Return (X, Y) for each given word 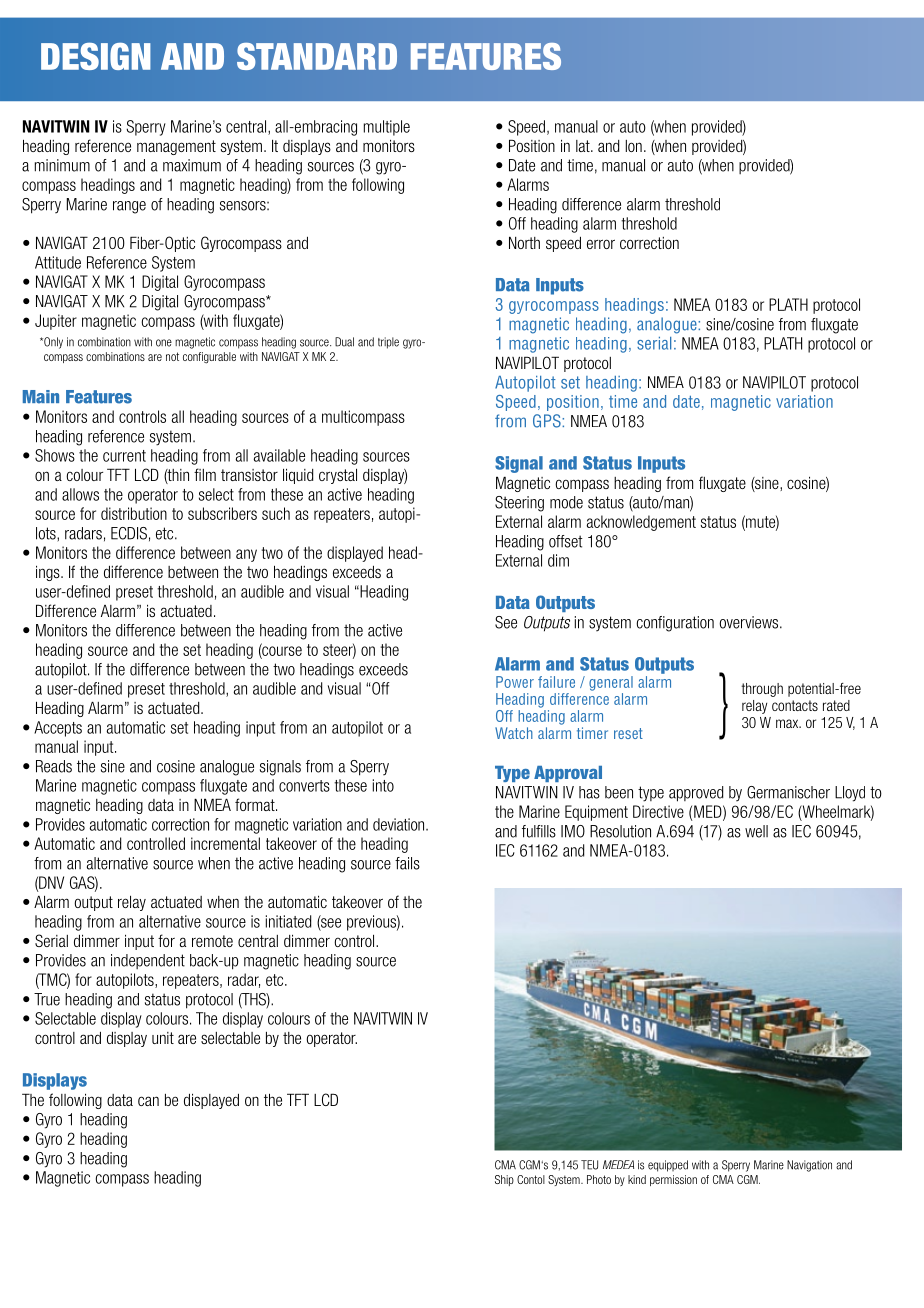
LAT (584, 146)
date (686, 401)
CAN (148, 1101)
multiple (387, 128)
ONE (164, 343)
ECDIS (129, 533)
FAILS (407, 863)
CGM (748, 1179)
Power (515, 682)
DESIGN (96, 56)
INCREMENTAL (225, 843)
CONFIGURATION (675, 624)
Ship (504, 1180)
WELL (756, 831)
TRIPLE (388, 343)
